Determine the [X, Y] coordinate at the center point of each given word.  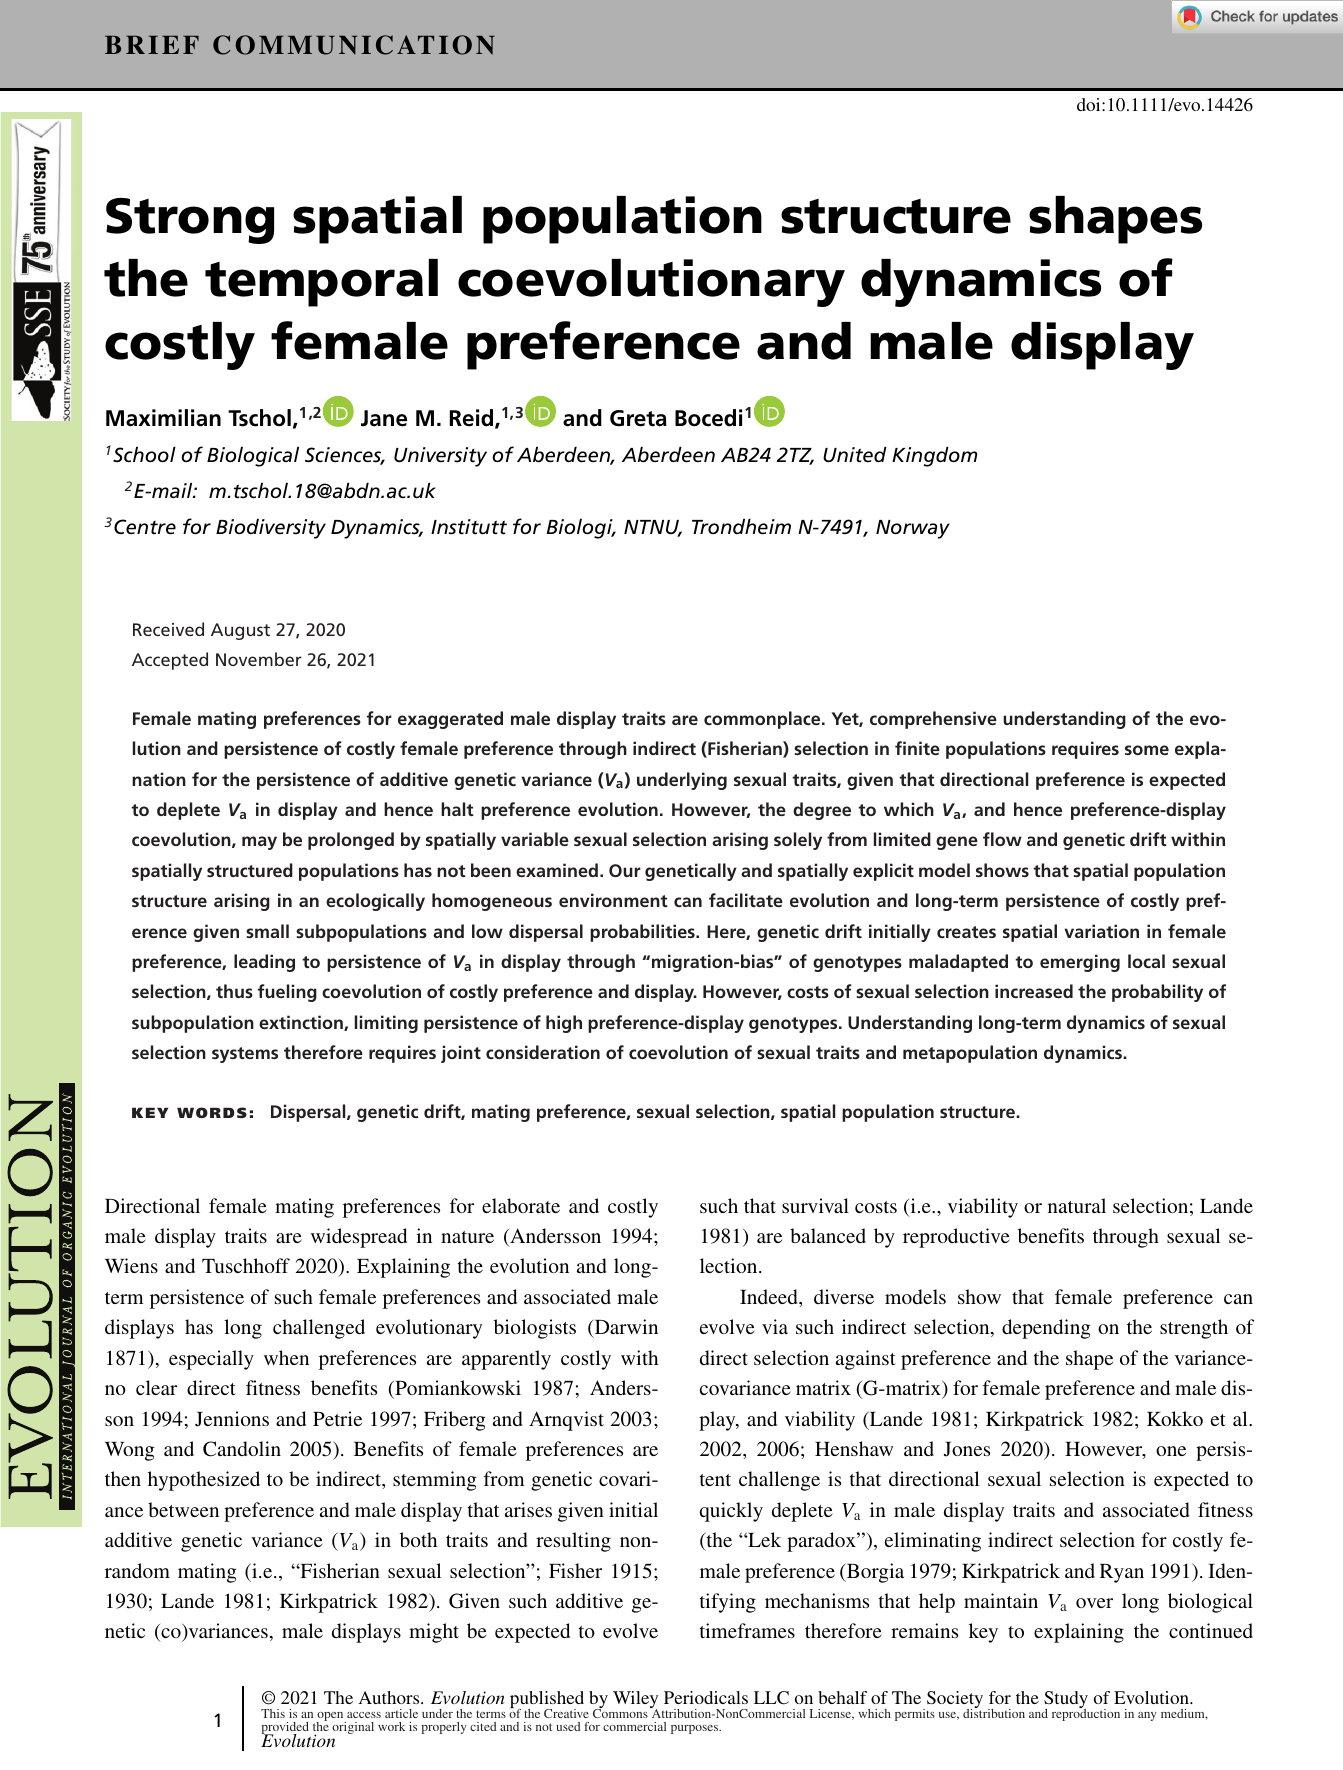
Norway [913, 529]
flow [1002, 839]
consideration [543, 1052]
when [286, 1357]
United [855, 454]
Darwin [625, 1328]
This [273, 1713]
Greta [638, 418]
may [259, 843]
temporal [321, 283]
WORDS [212, 1112]
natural [1077, 1205]
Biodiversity [271, 528]
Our [625, 870]
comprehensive [933, 720]
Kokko [1175, 1418]
